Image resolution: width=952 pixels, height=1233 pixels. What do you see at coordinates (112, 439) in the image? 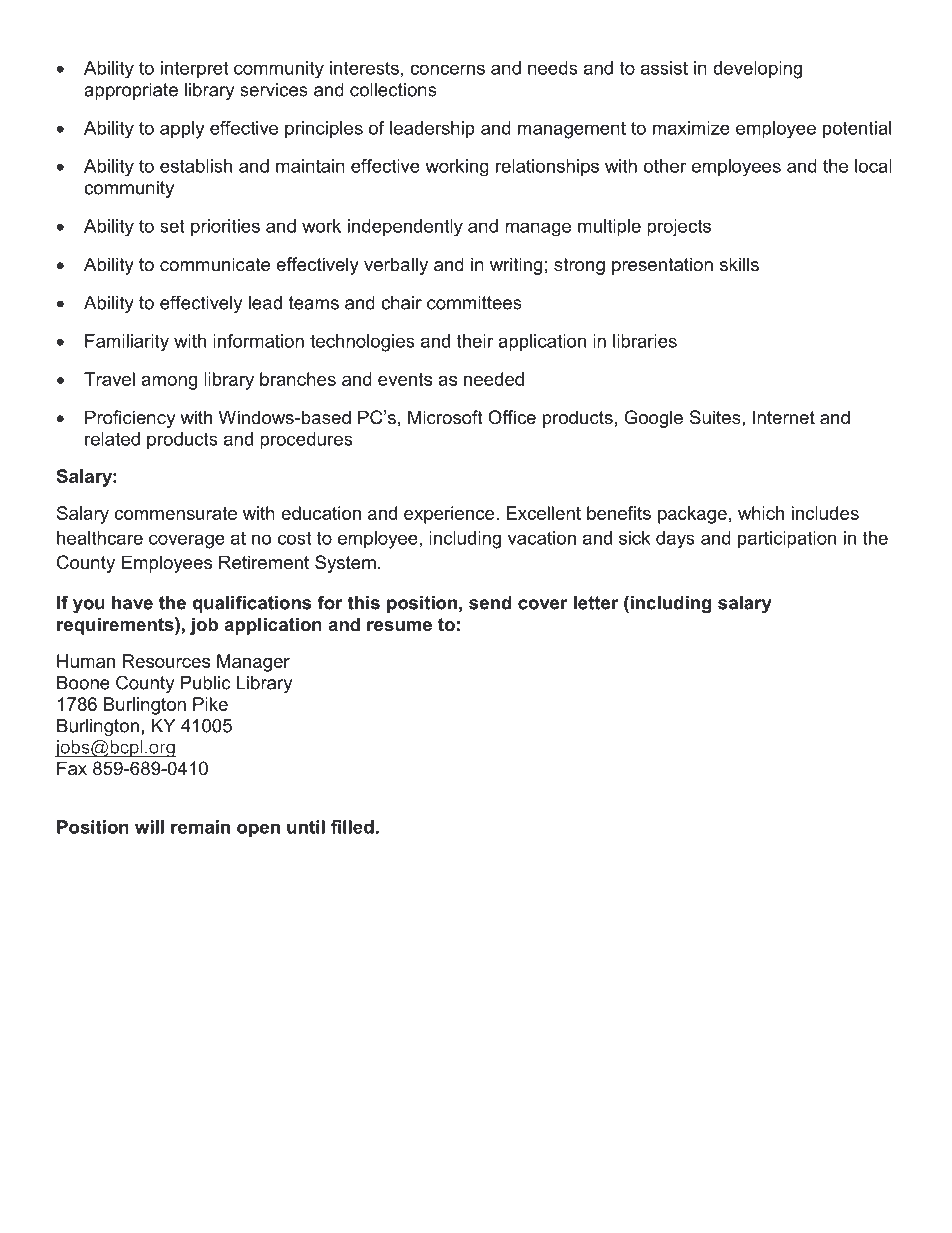
I see `related` at bounding box center [112, 439].
